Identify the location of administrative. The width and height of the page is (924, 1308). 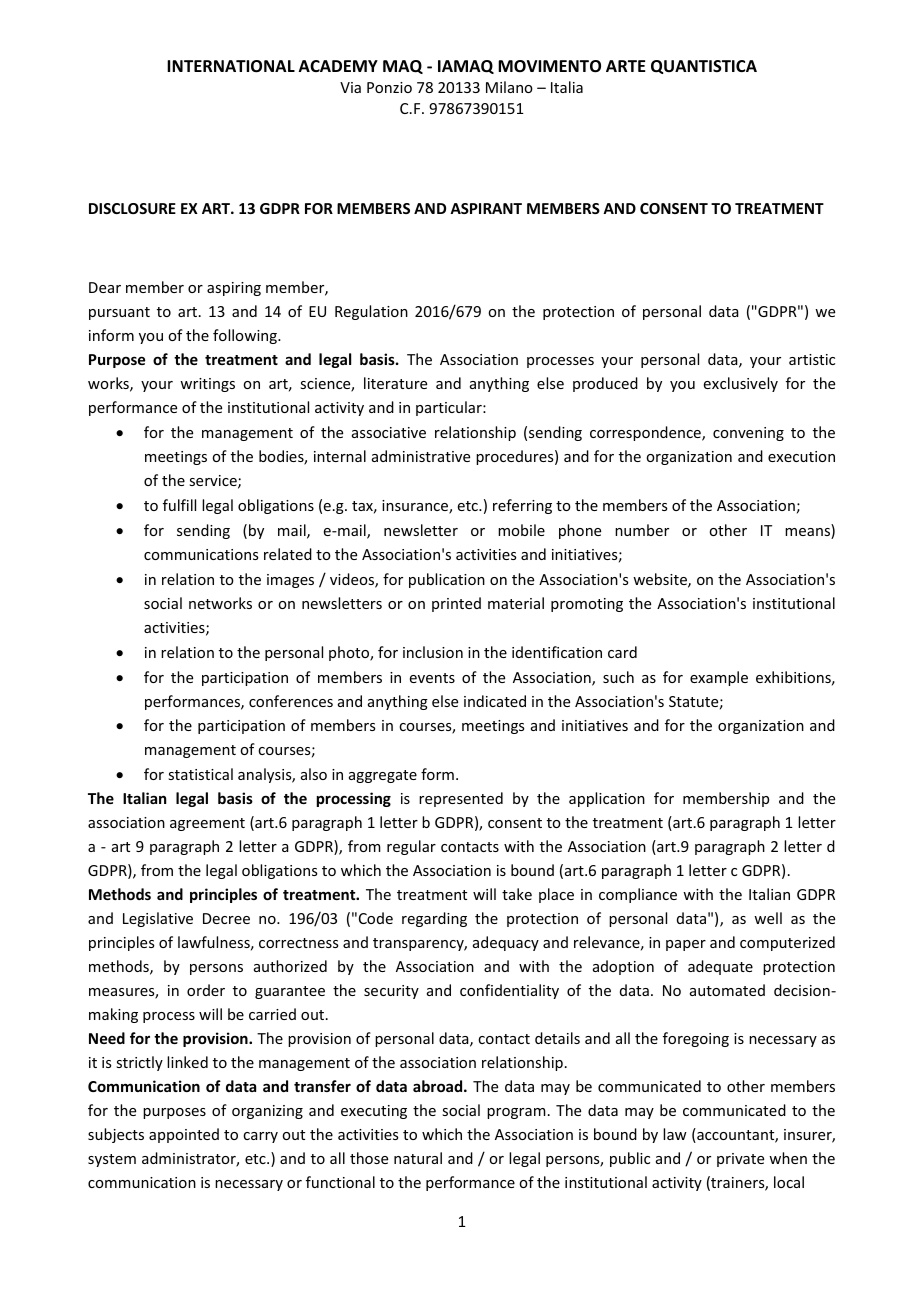
(421, 456).
